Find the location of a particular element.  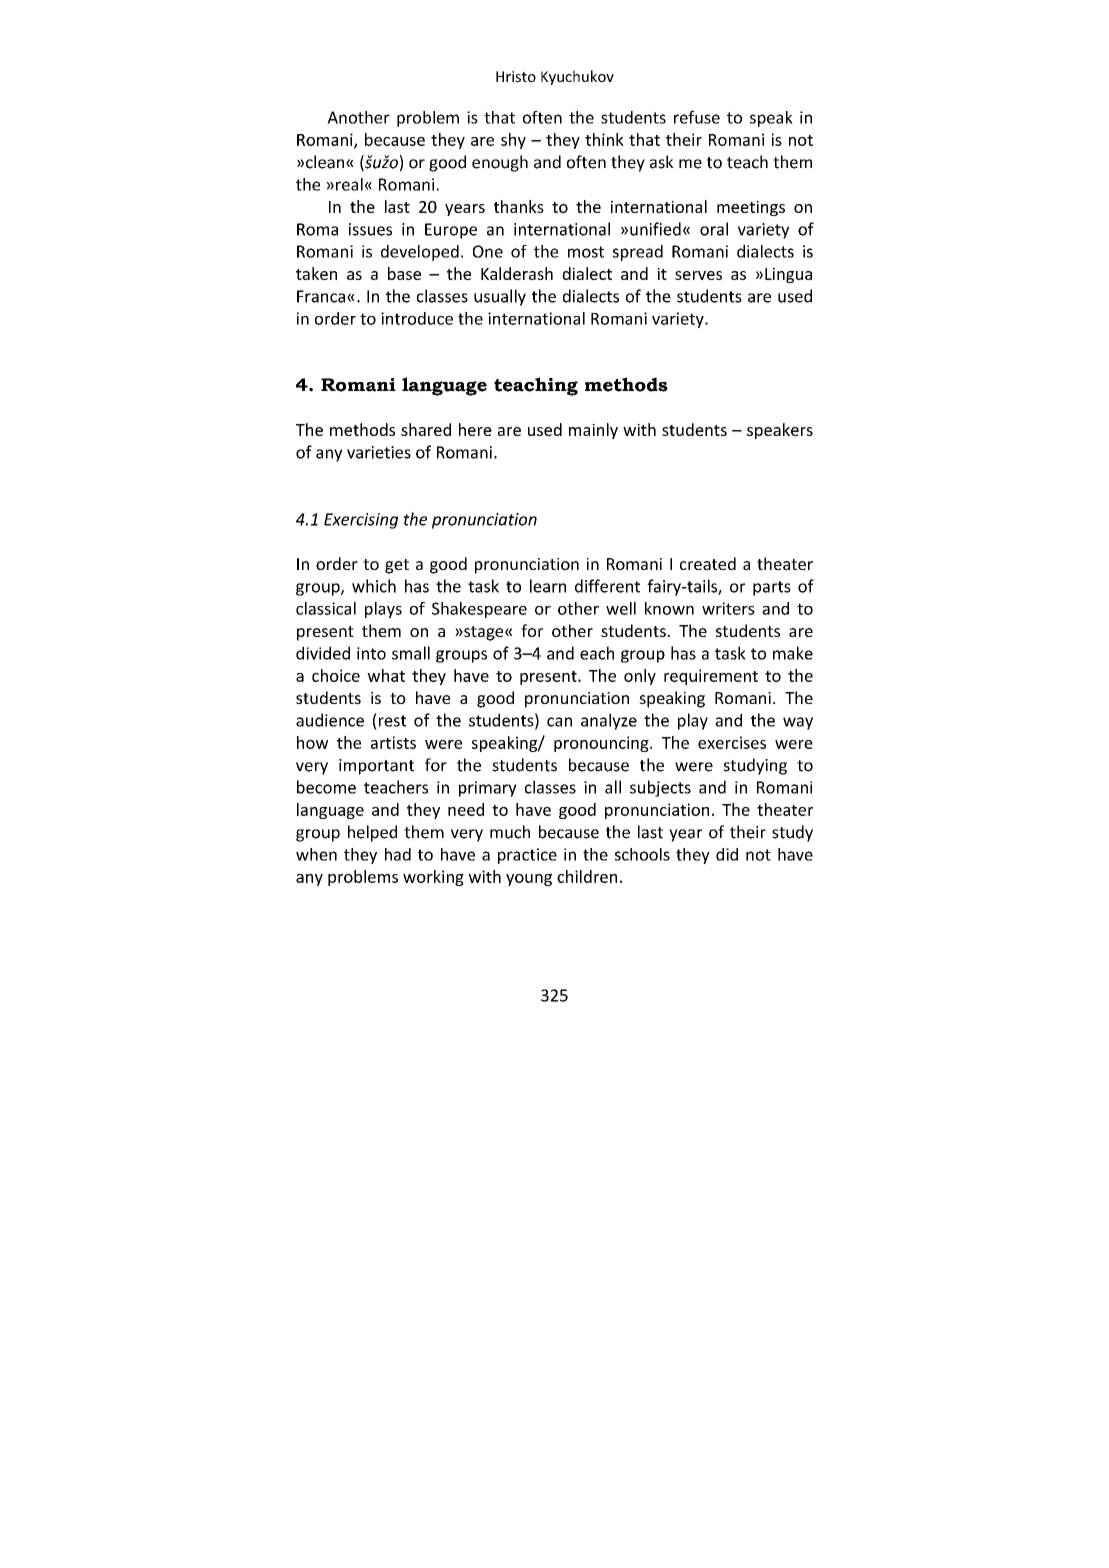

serves is located at coordinates (698, 275).
